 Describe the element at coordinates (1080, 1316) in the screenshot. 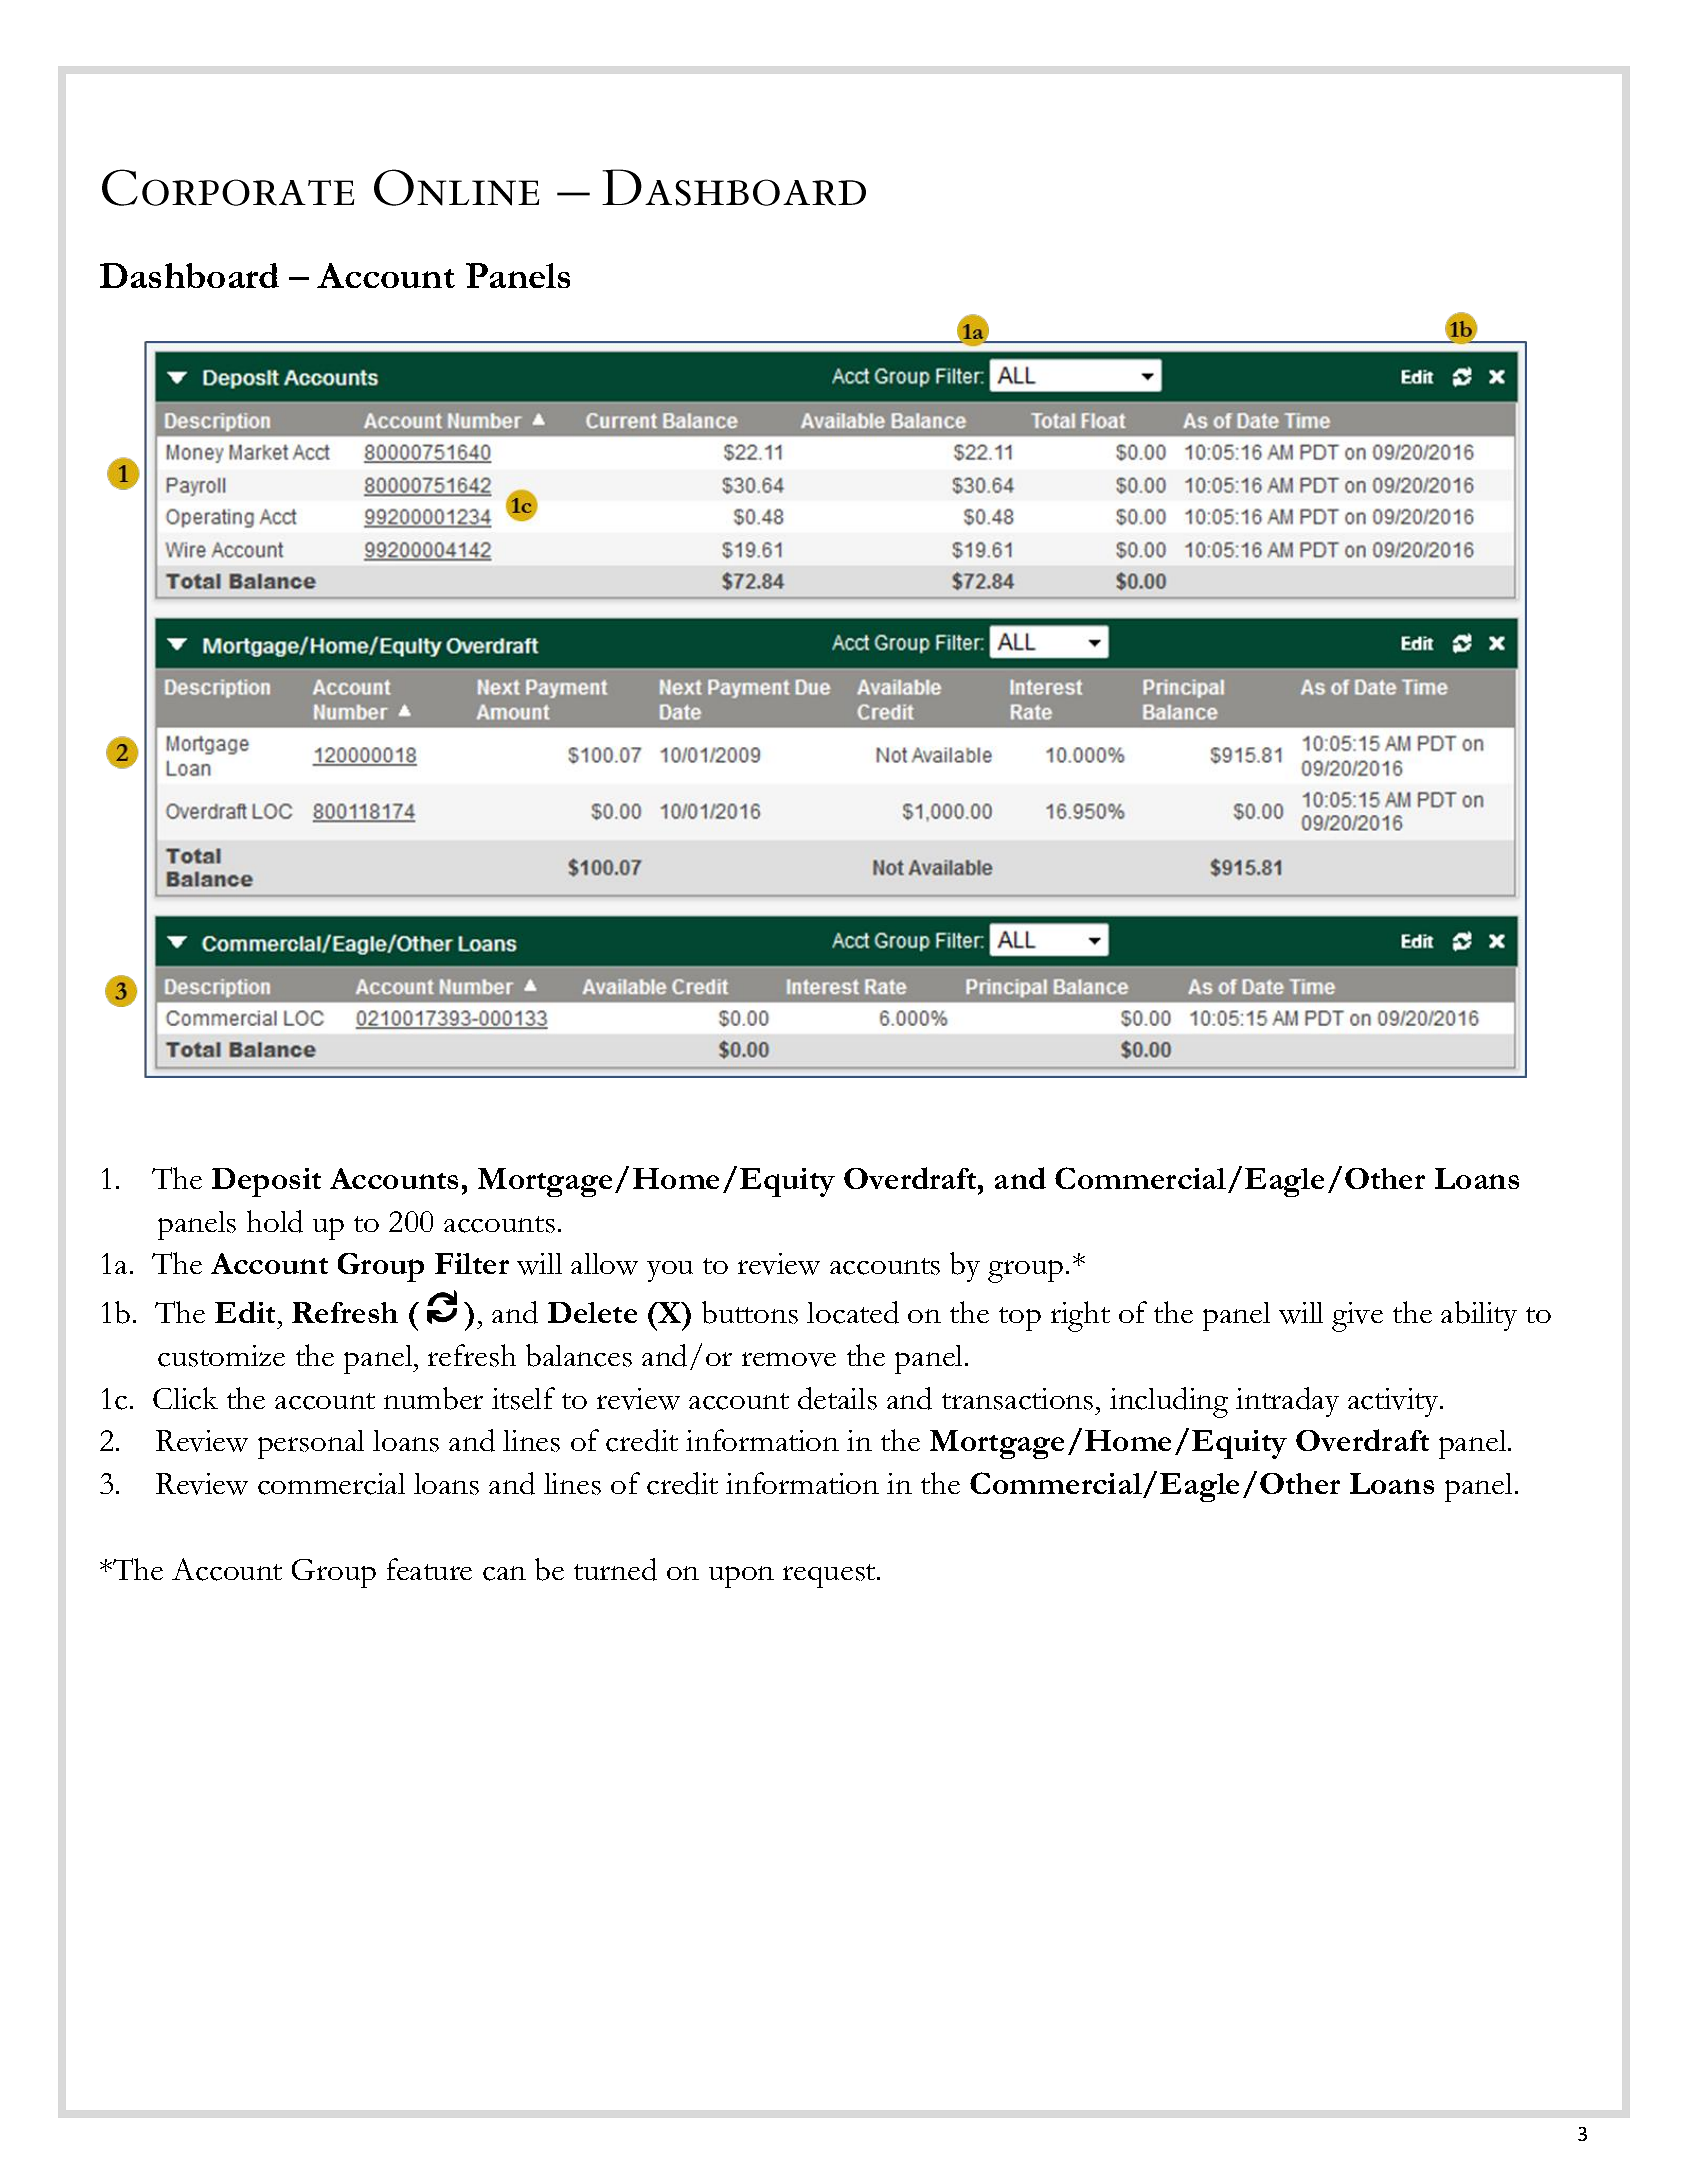

I see `right` at that location.
